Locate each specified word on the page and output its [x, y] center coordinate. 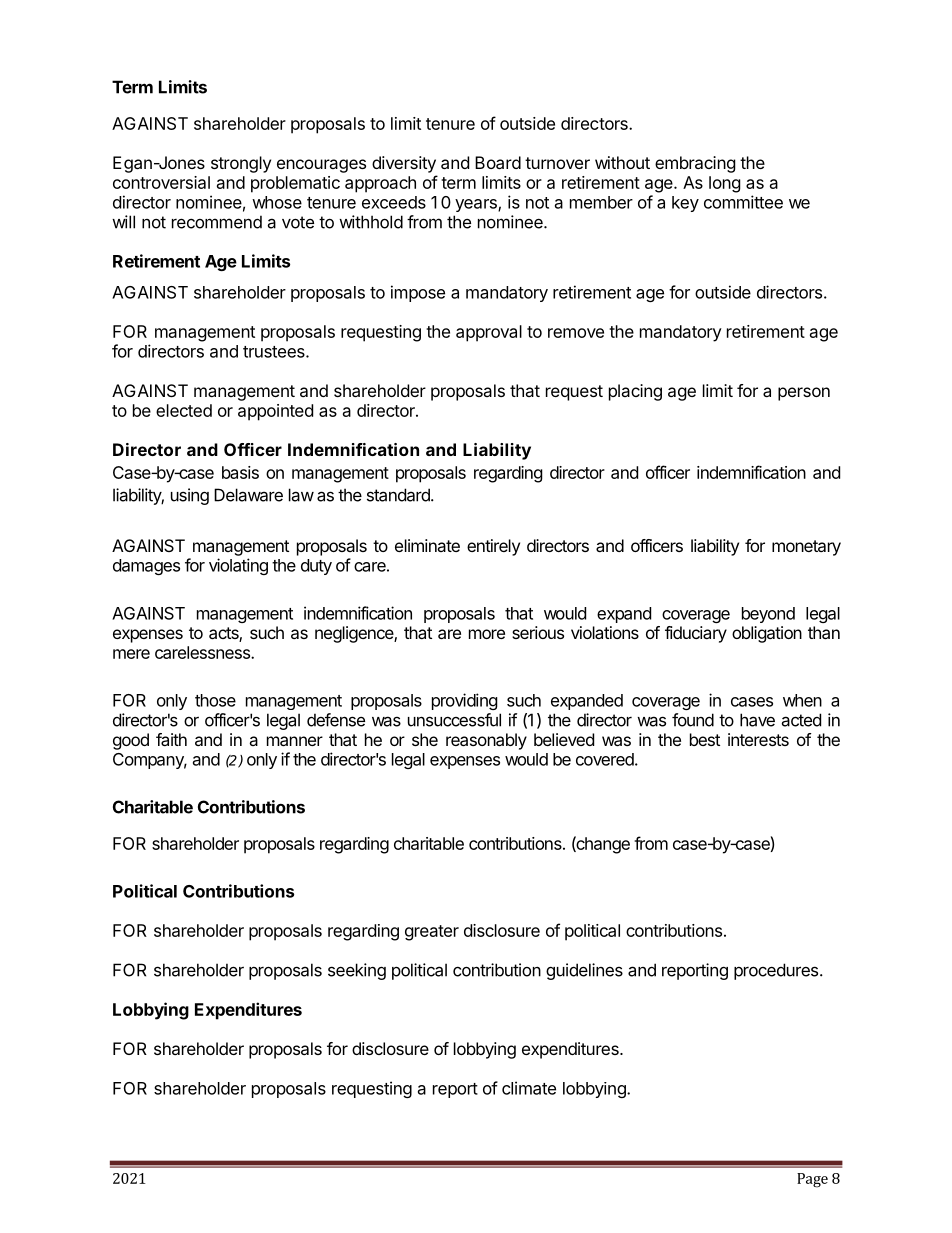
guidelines [584, 971]
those [215, 700]
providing [465, 701]
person [804, 394]
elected [184, 410]
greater [432, 933]
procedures [776, 971]
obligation [767, 634]
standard [399, 495]
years [477, 205]
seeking [357, 971]
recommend [217, 222]
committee [743, 202]
